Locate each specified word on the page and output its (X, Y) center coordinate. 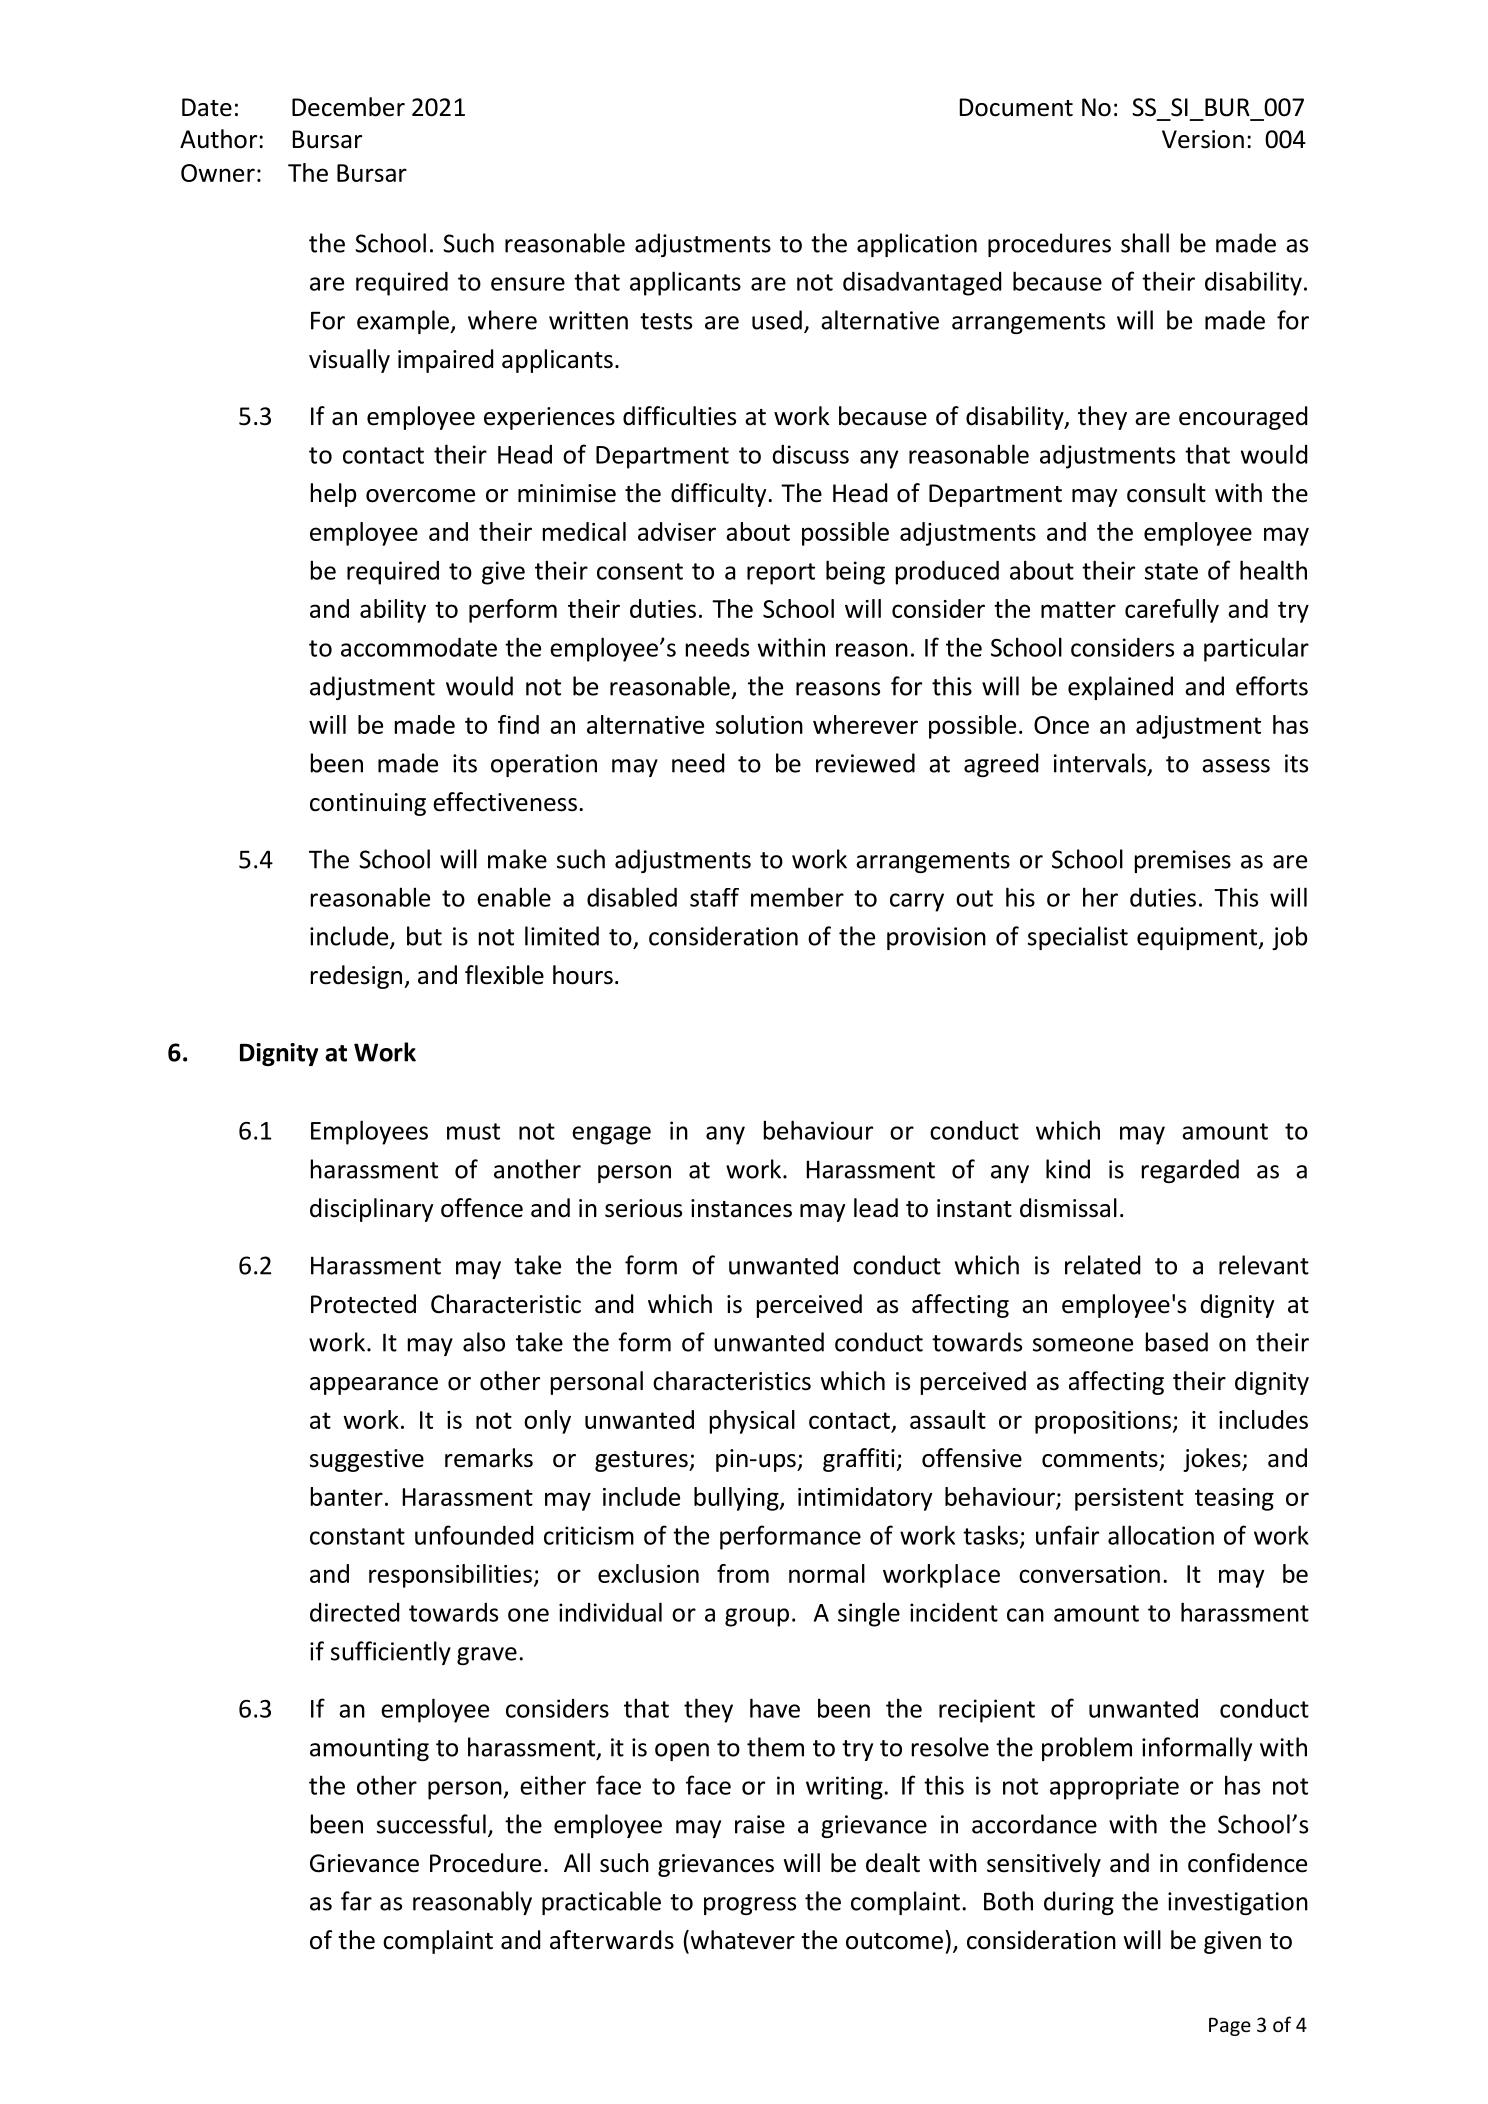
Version (1203, 139)
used (777, 320)
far (356, 1901)
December (348, 107)
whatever (741, 1940)
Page (1230, 2026)
